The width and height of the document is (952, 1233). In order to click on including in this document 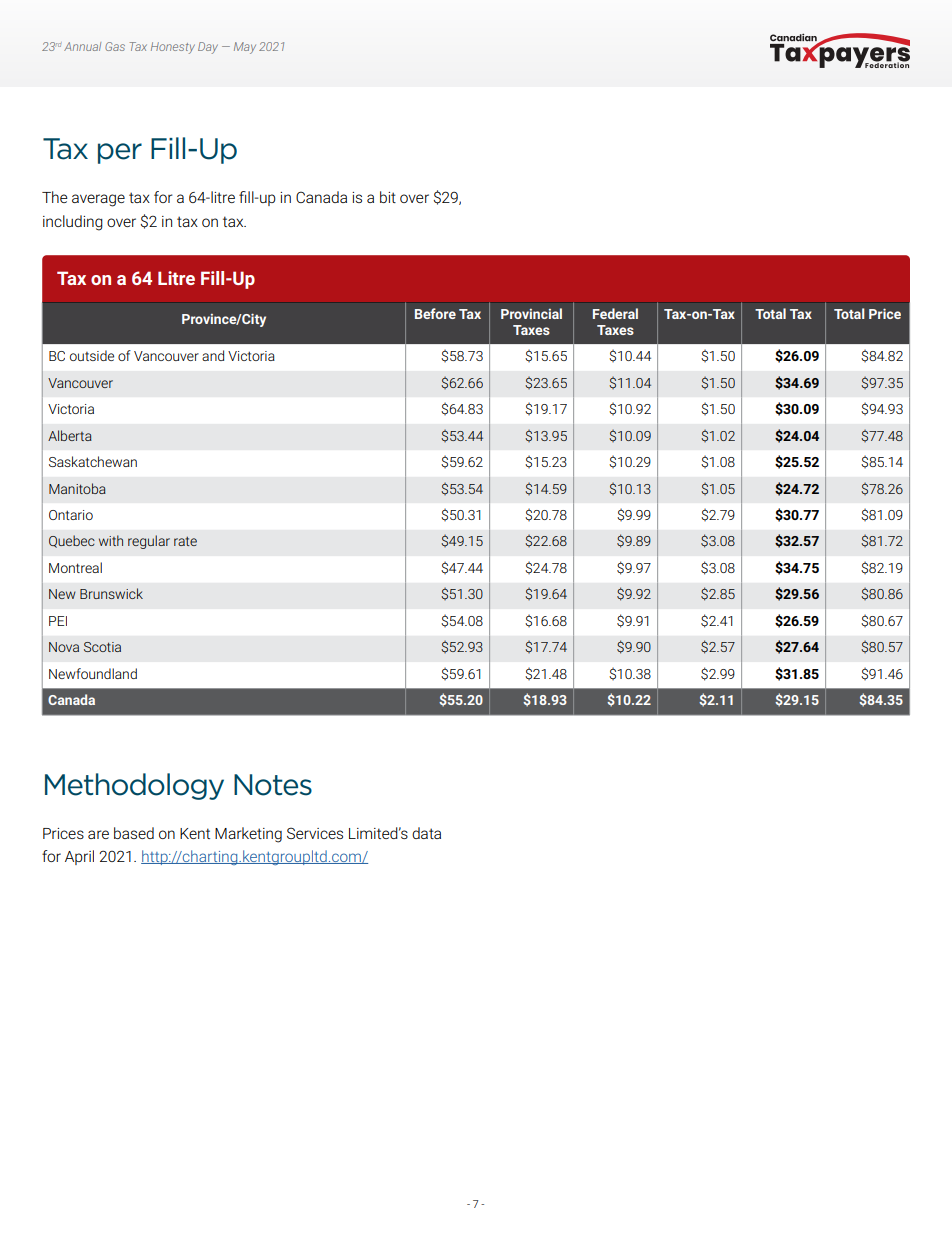, I will do `click(73, 223)`.
